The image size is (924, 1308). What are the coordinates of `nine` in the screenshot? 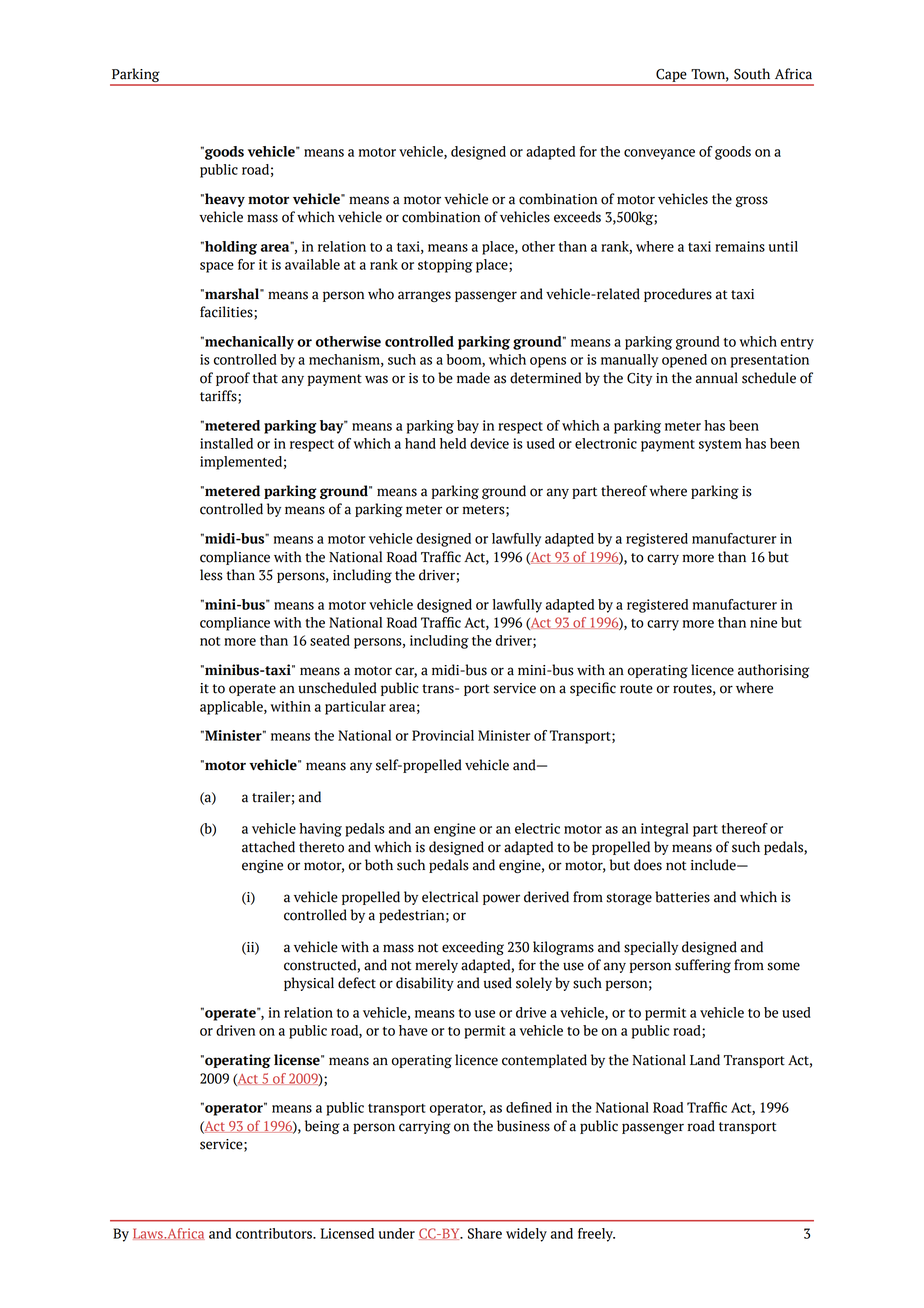 It's located at (763, 622).
